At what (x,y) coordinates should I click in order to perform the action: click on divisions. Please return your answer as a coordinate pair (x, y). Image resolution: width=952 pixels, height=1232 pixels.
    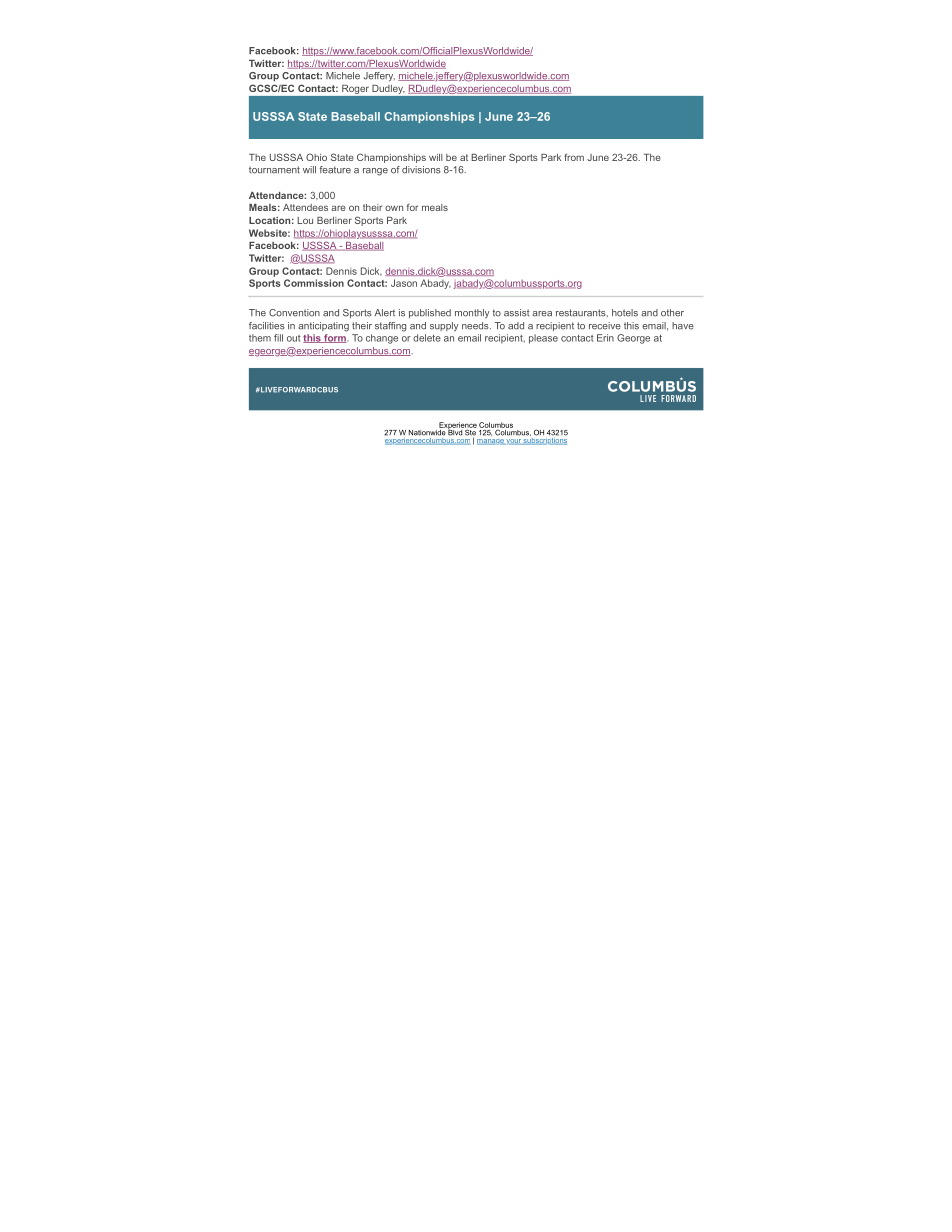
    Looking at the image, I should click on (421, 170).
